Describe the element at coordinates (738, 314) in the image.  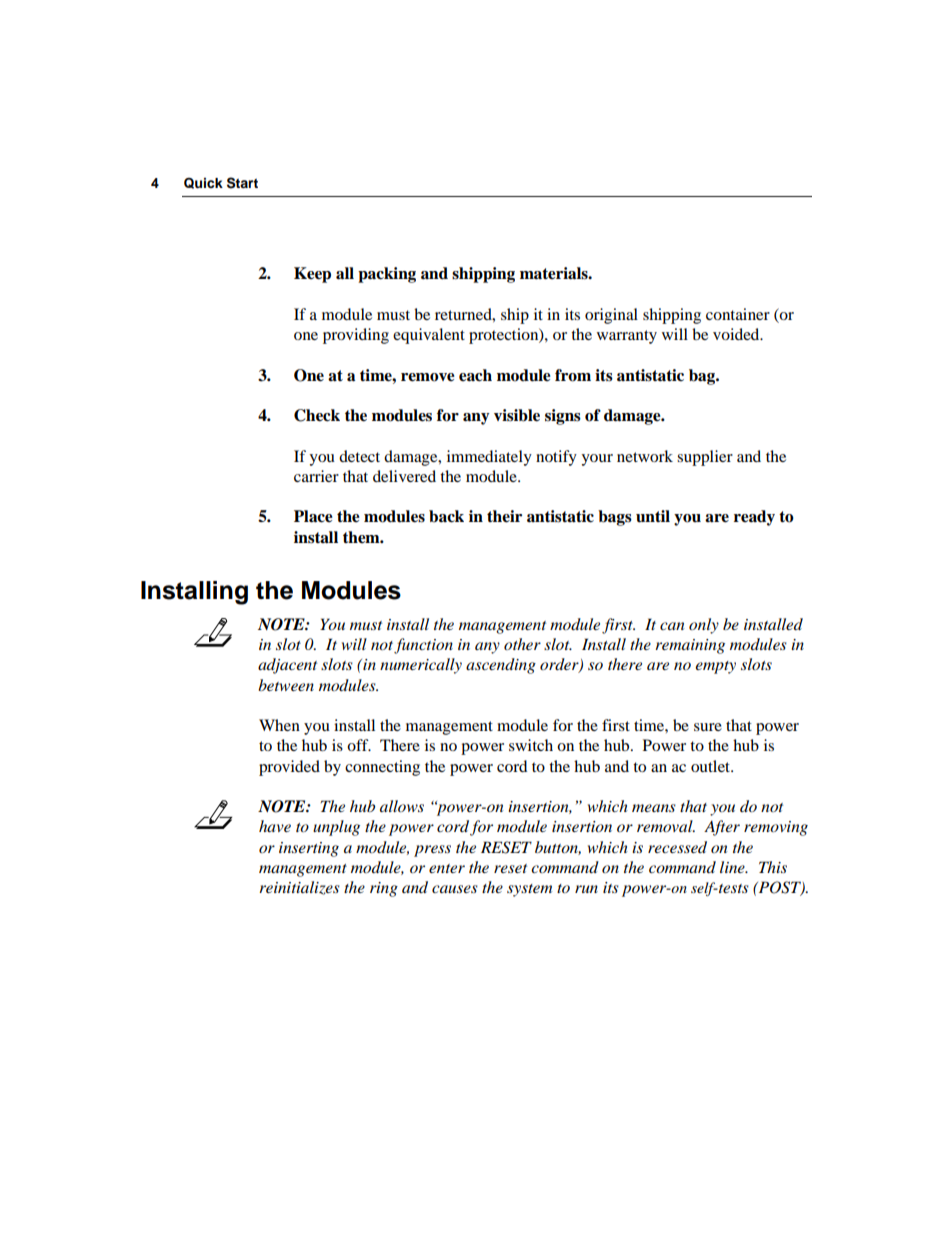
I see `container` at that location.
